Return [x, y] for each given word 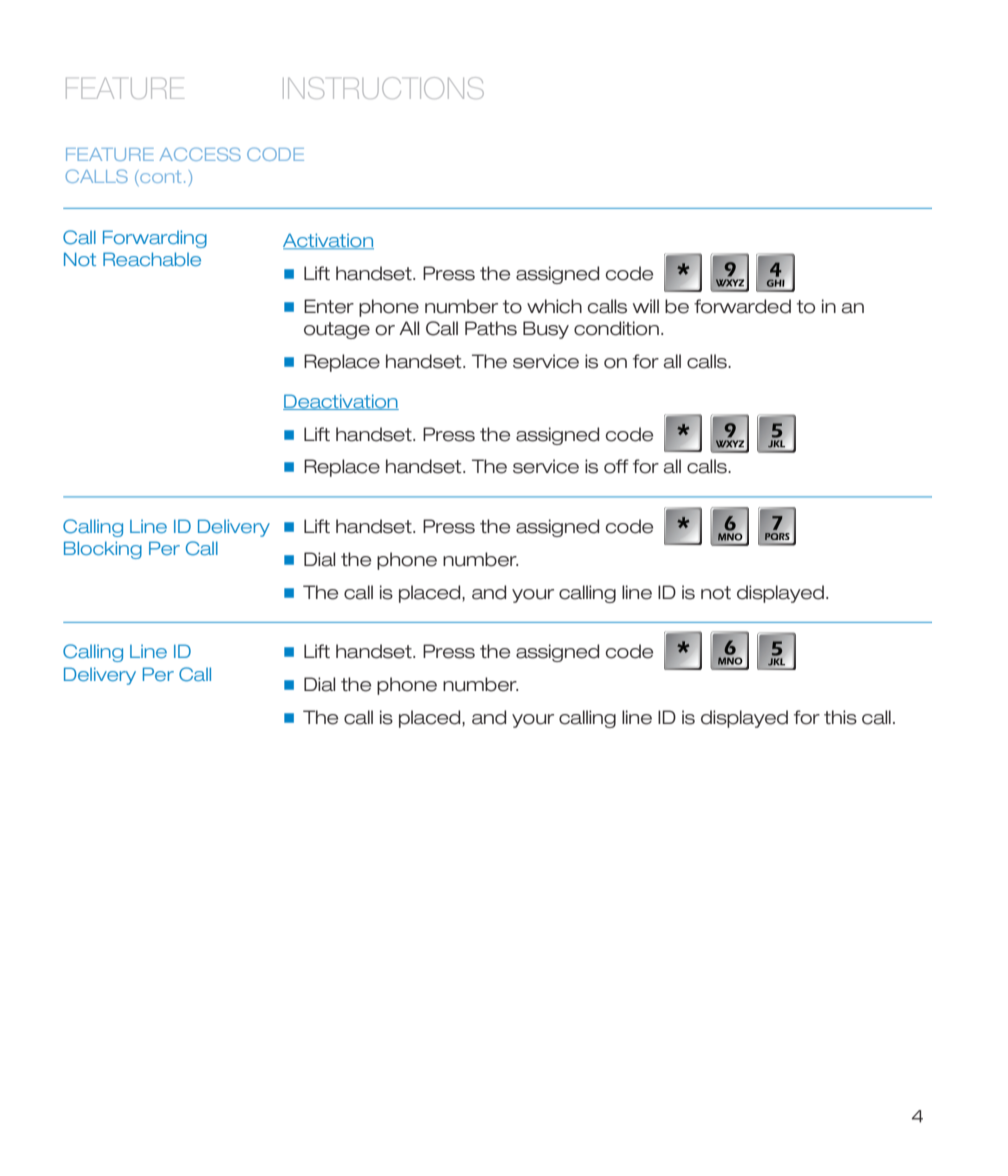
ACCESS [200, 154]
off [616, 466]
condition [616, 328]
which [554, 306]
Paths [491, 328]
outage [337, 330]
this [840, 717]
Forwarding [155, 239]
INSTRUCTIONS [383, 88]
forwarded [742, 306]
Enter [329, 306]
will [646, 306]
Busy [546, 330]
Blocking [103, 550]
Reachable [152, 259]
